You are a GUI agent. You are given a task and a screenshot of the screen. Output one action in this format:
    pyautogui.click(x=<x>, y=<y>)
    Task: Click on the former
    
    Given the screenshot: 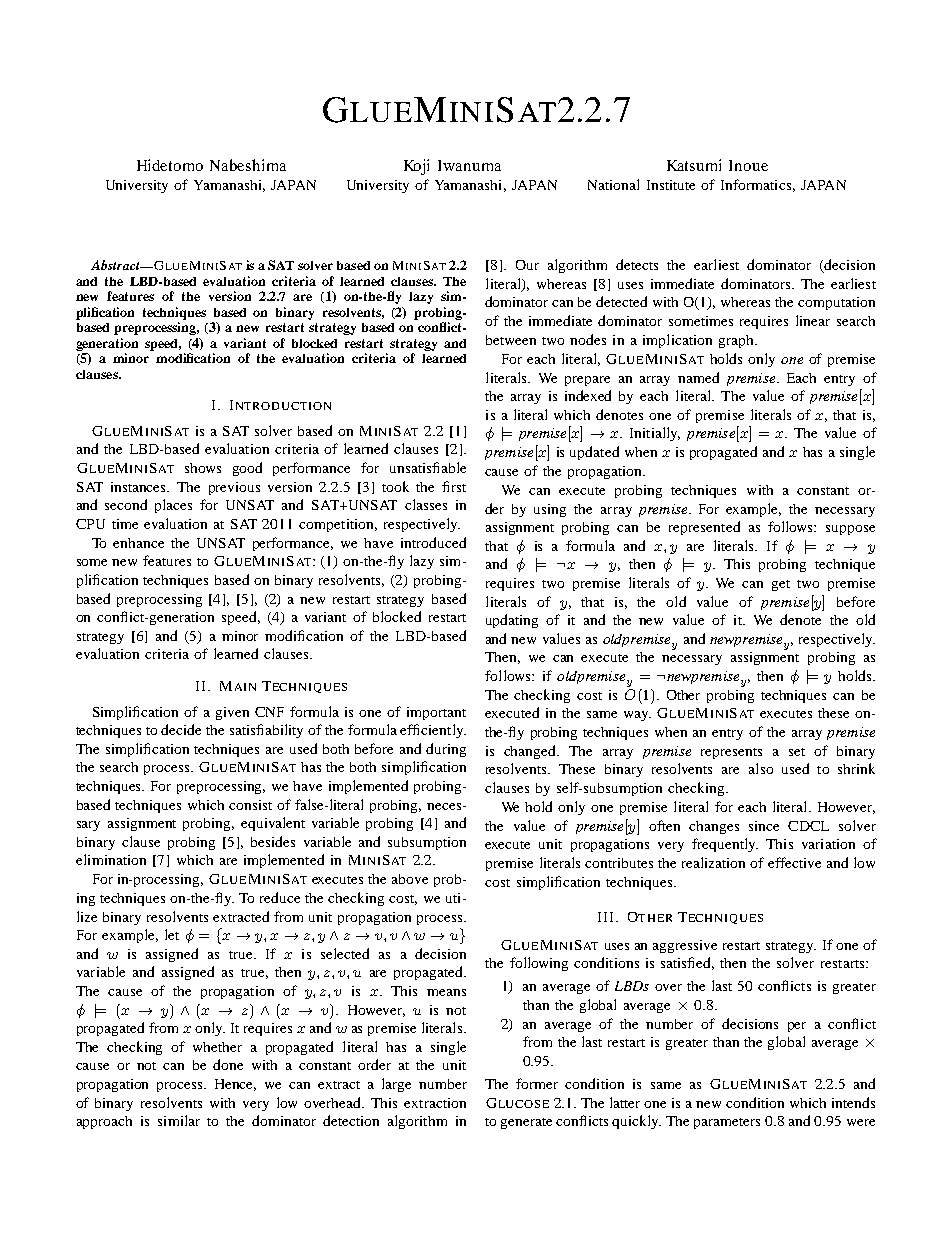 What is the action you would take?
    pyautogui.click(x=537, y=1083)
